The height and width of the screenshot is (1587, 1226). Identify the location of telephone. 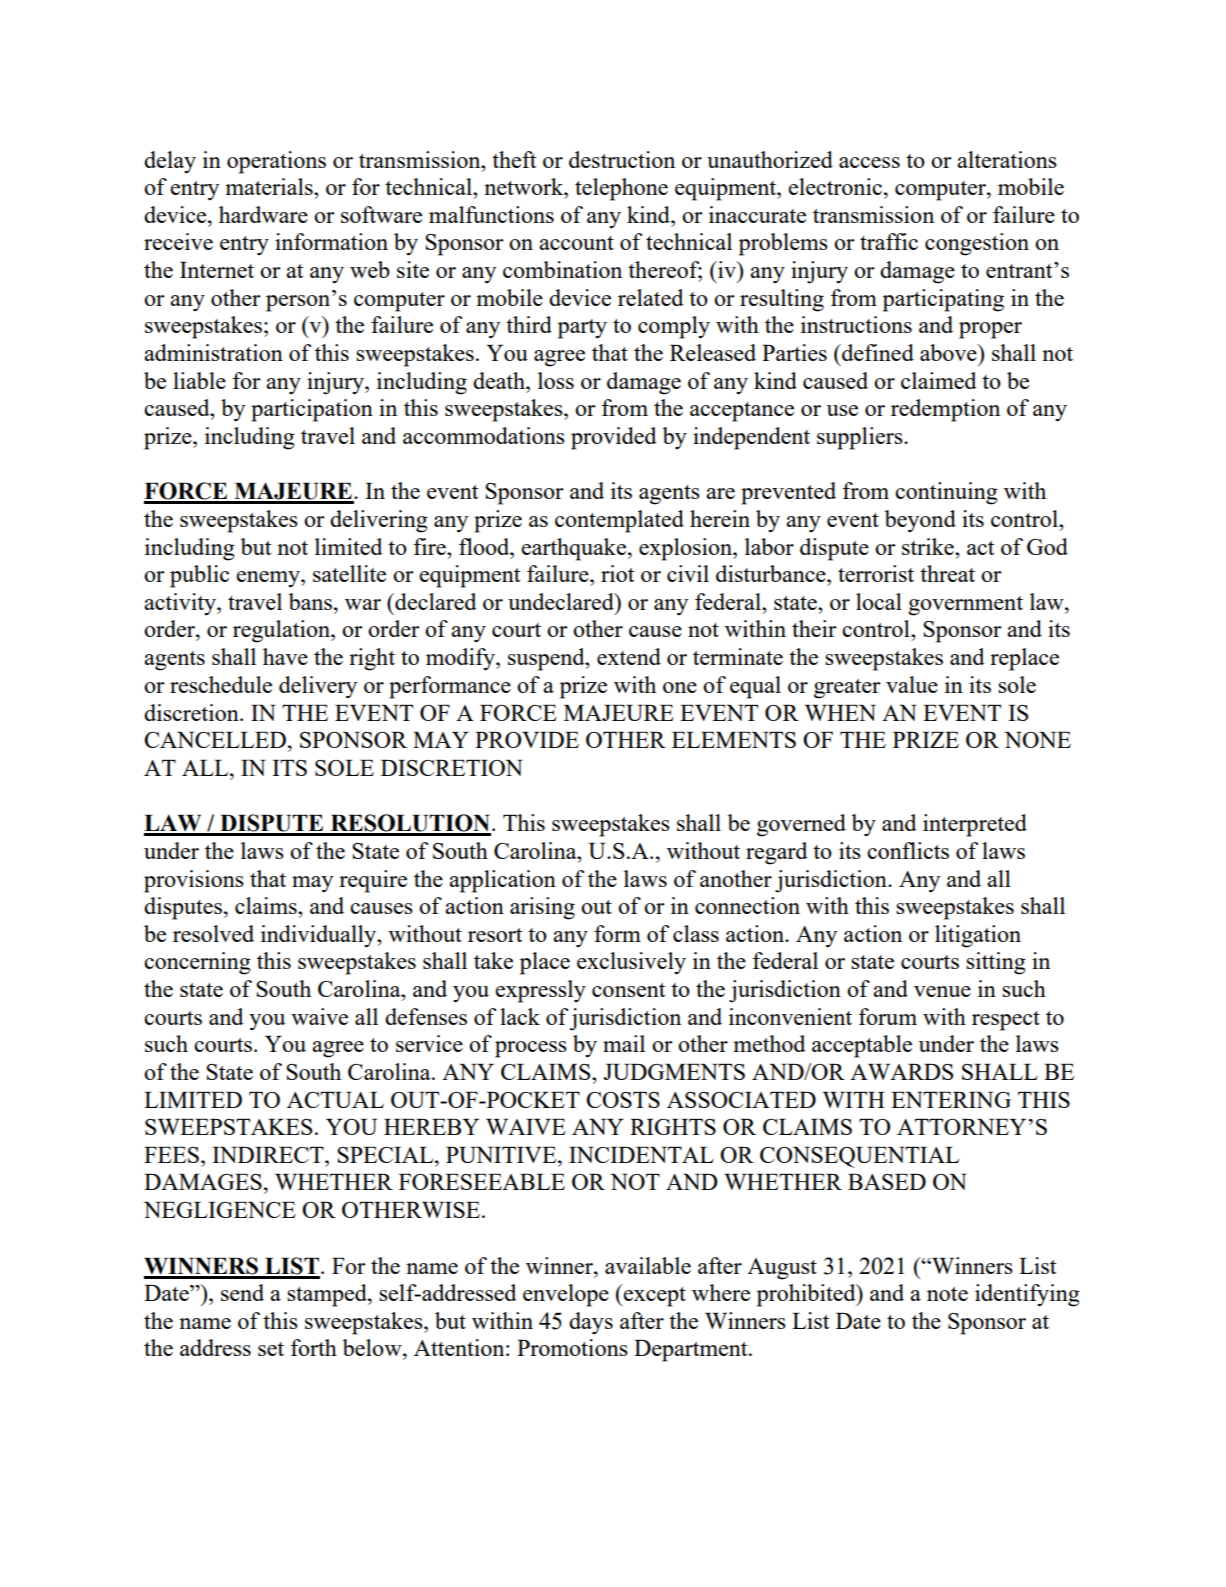
(621, 189).
